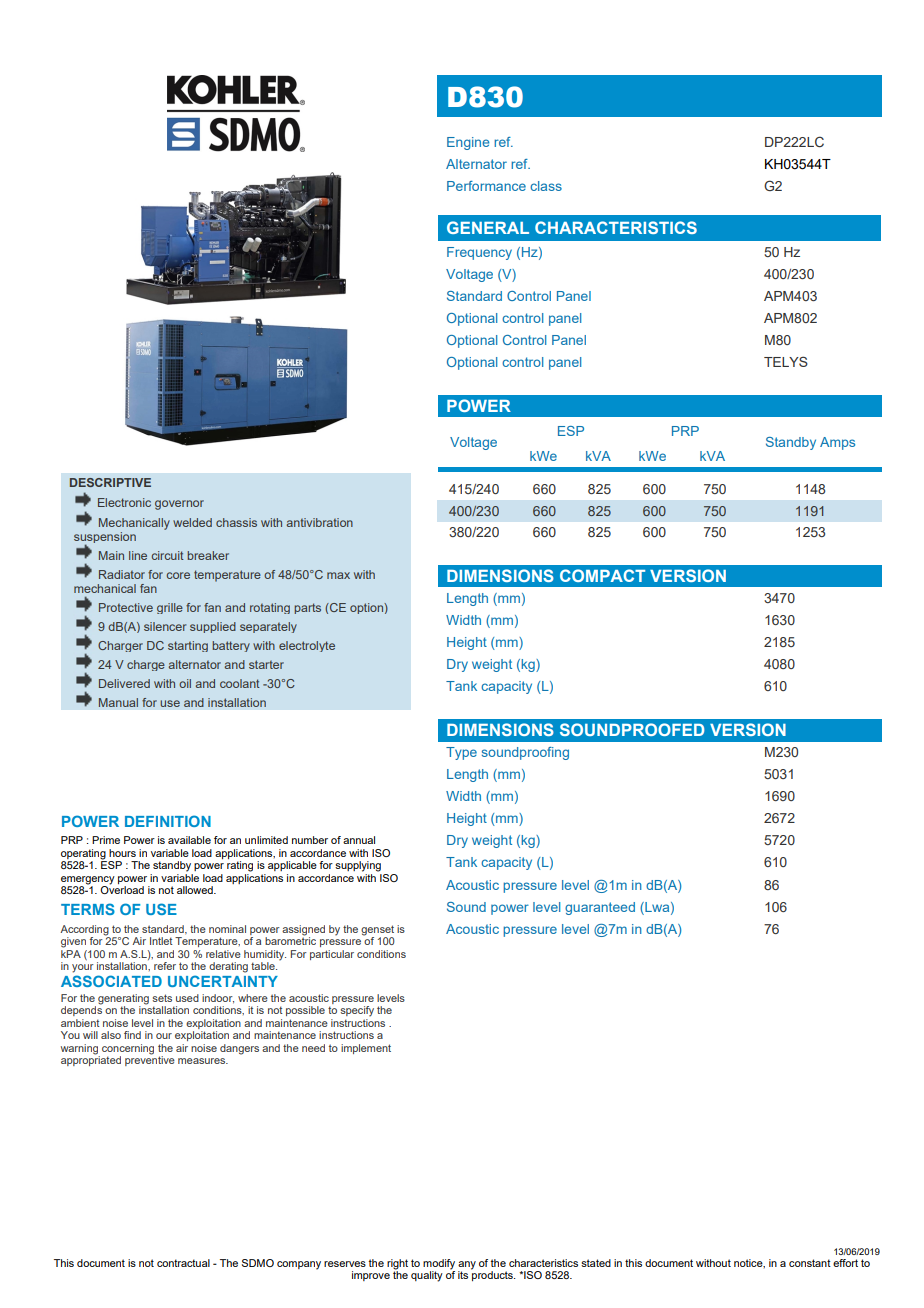 The width and height of the screenshot is (924, 1308). Describe the element at coordinates (132, 1035) in the screenshot. I see `find` at that location.
